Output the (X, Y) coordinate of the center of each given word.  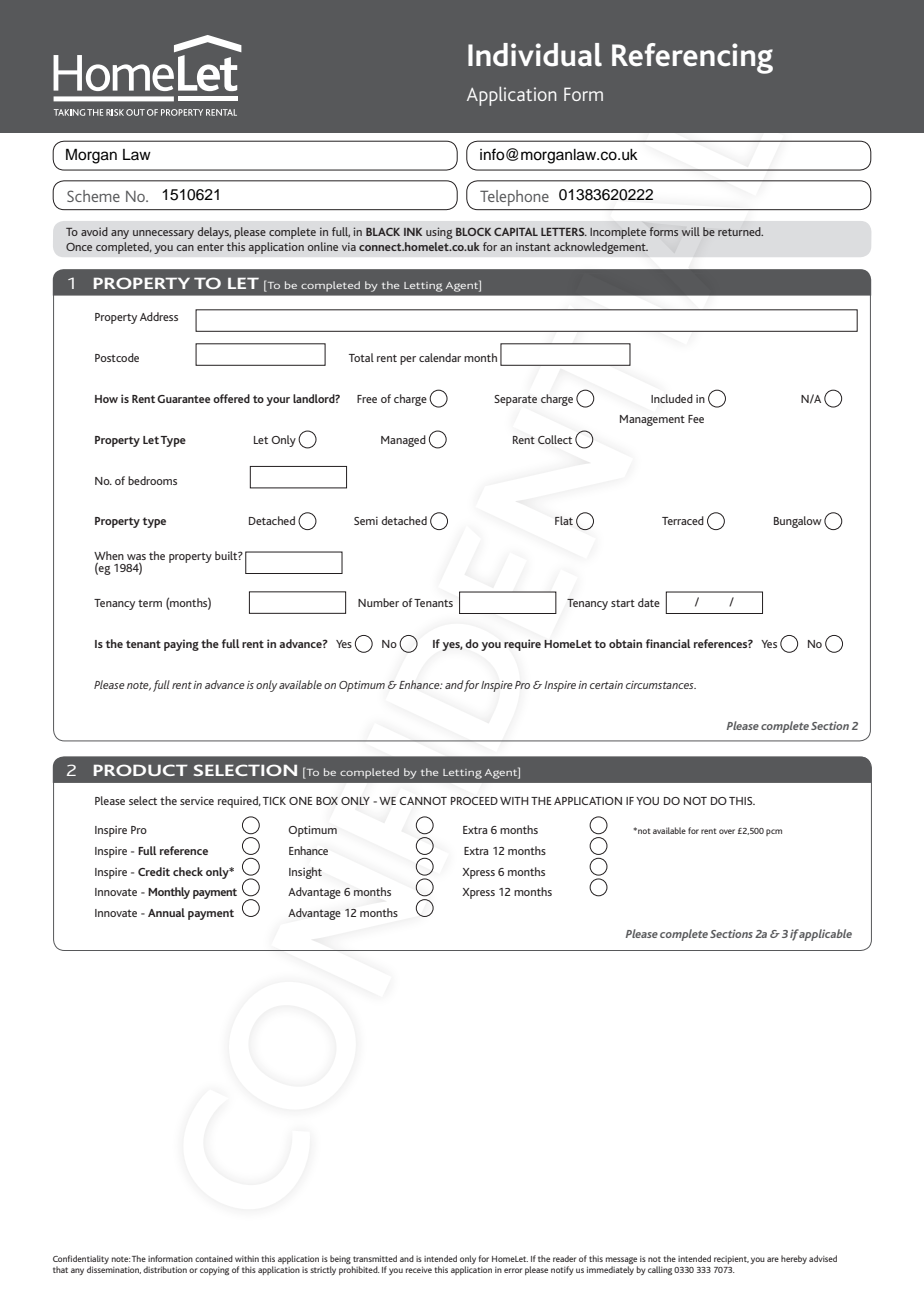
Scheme (93, 196)
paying (181, 645)
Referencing (692, 58)
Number (378, 602)
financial (668, 643)
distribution (165, 1269)
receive (419, 1270)
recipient (731, 1260)
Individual (535, 55)
